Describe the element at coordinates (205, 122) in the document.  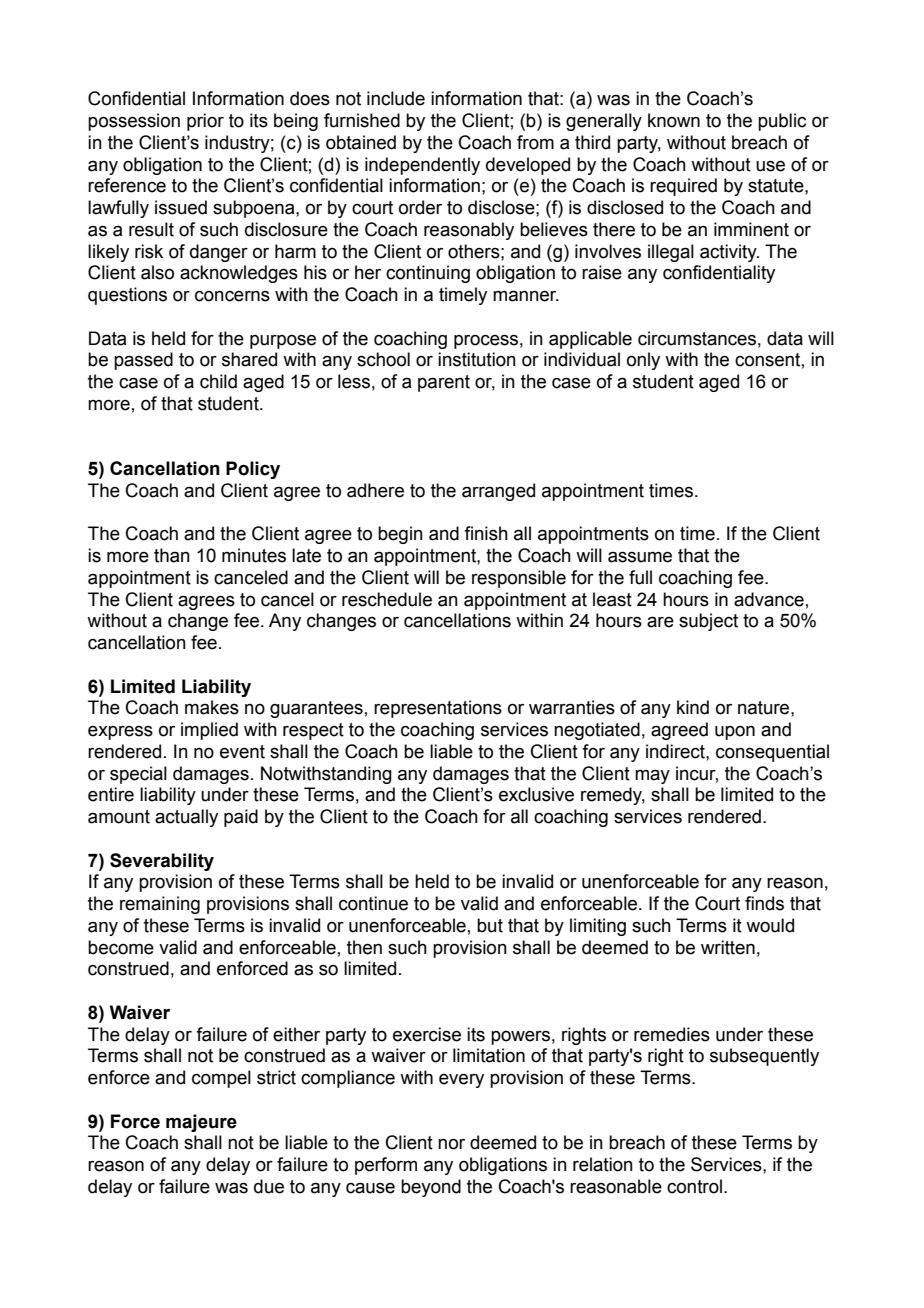
I see `prior` at that location.
